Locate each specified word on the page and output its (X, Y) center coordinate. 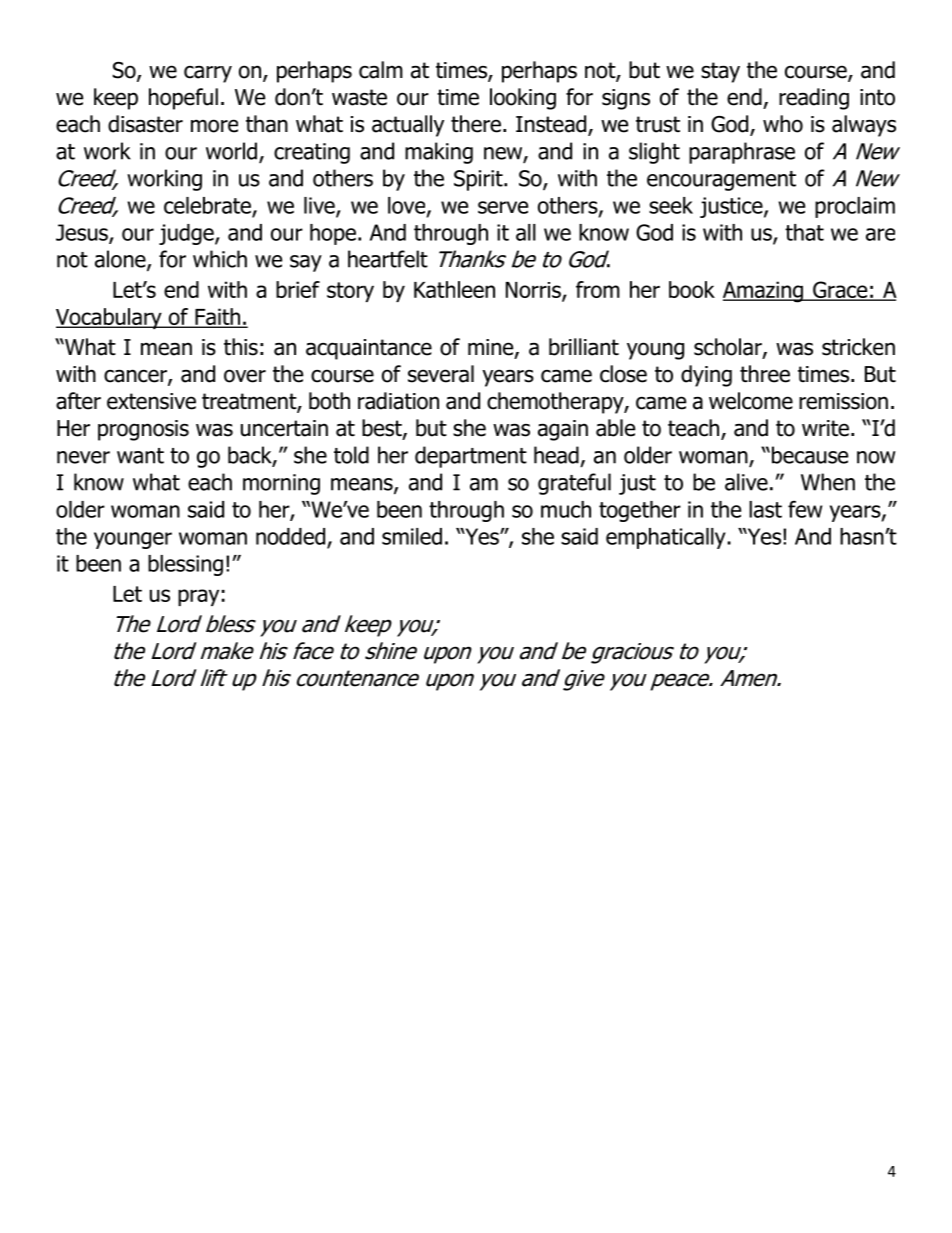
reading (814, 99)
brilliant (584, 347)
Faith (217, 317)
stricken (858, 347)
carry (208, 74)
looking (523, 99)
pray (198, 597)
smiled (412, 536)
